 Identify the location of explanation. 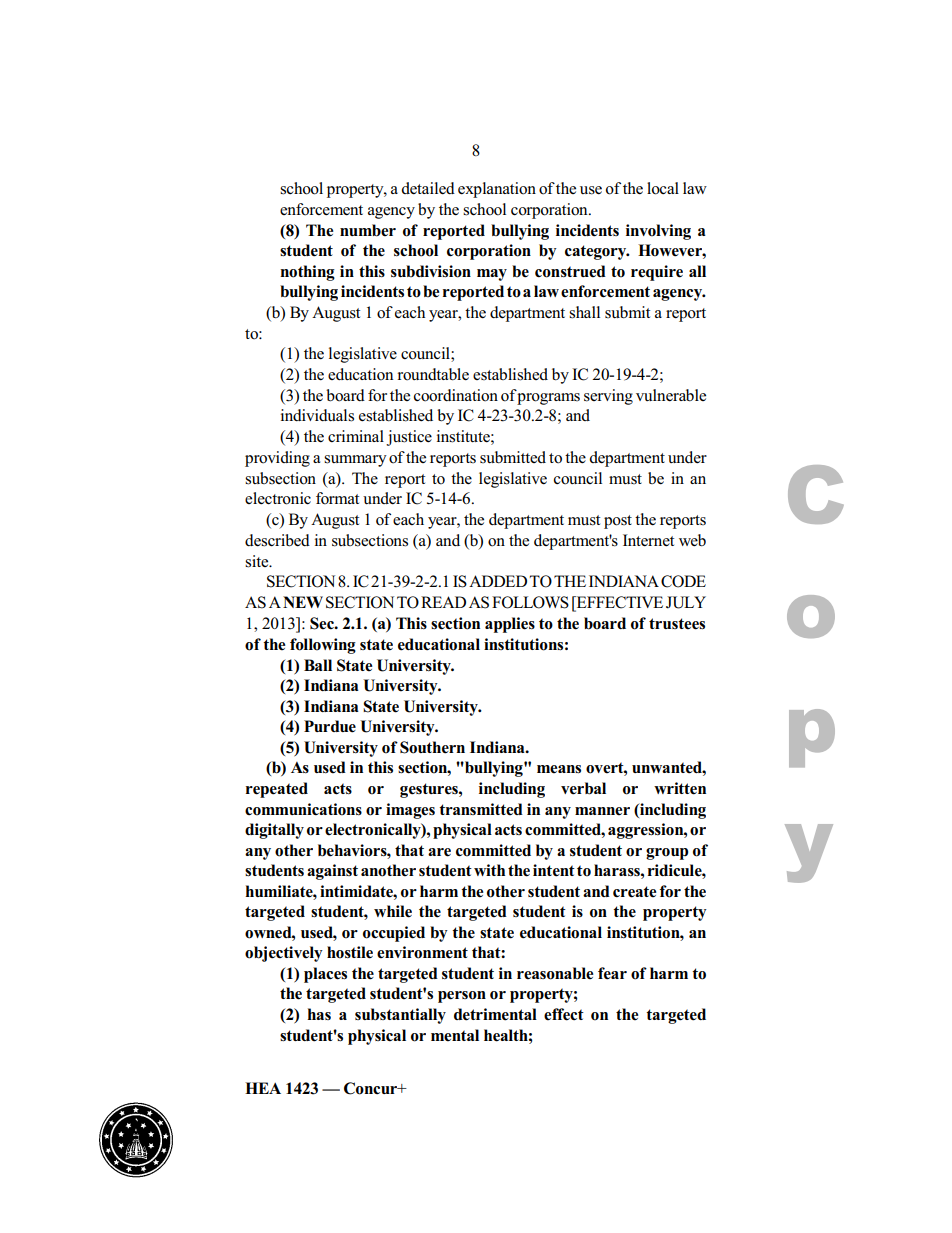
(497, 190).
